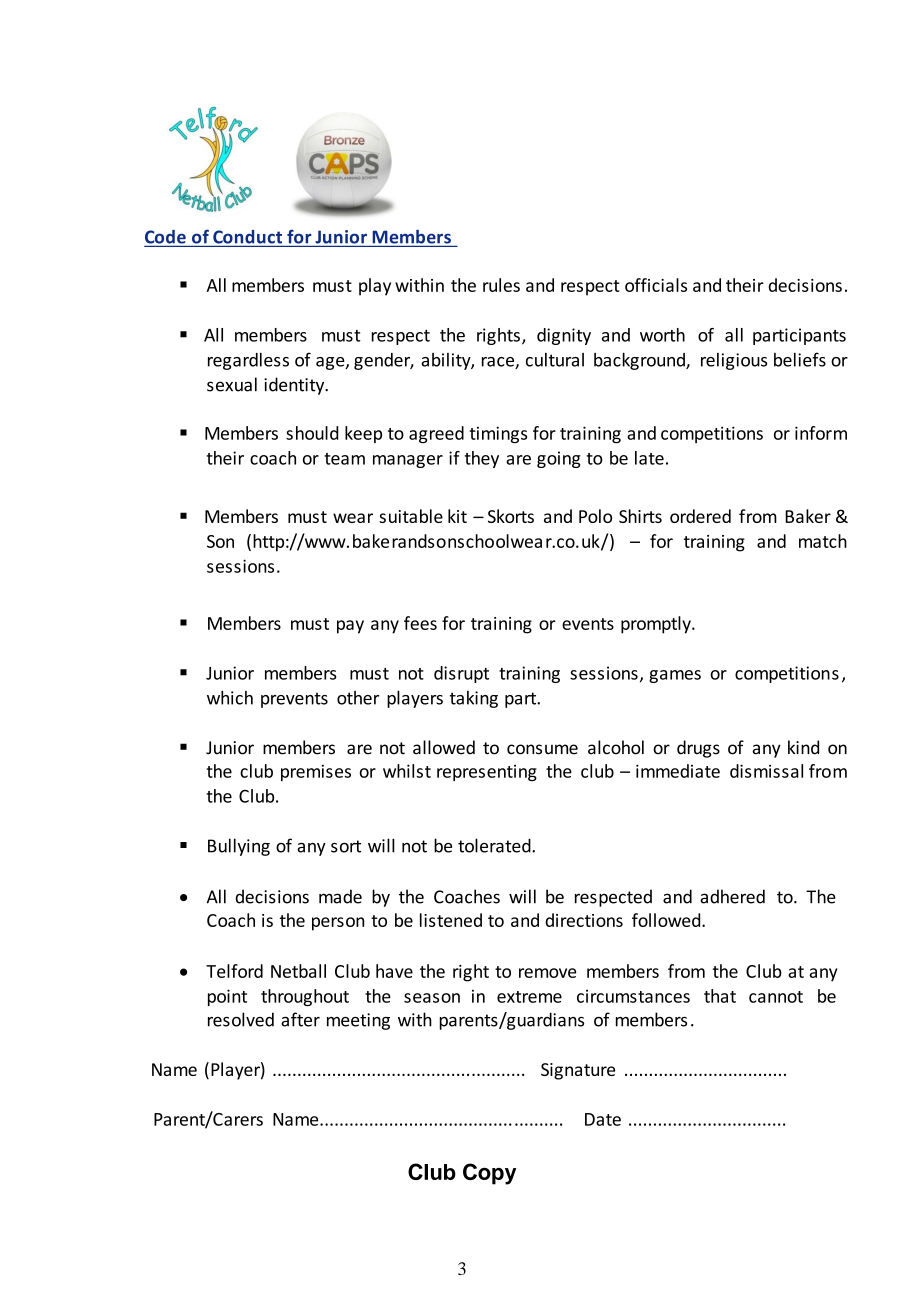 The width and height of the screenshot is (924, 1309). I want to click on taking, so click(474, 699).
